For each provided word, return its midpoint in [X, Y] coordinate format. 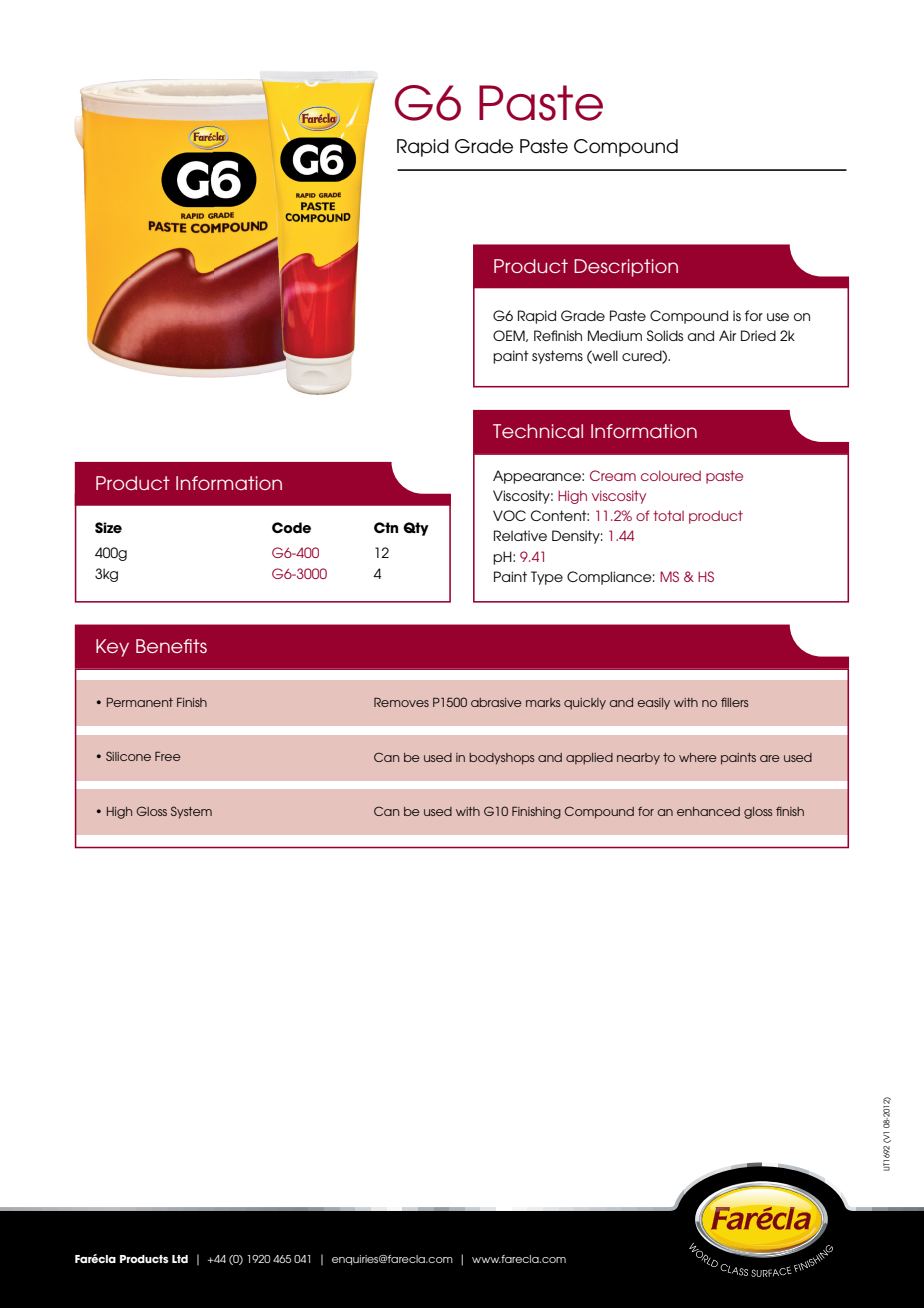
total [668, 515]
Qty [416, 529]
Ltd [180, 1259]
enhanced [708, 811]
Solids [665, 335]
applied [589, 759]
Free [168, 756]
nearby [638, 759]
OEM [510, 336]
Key [112, 648]
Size [108, 528]
